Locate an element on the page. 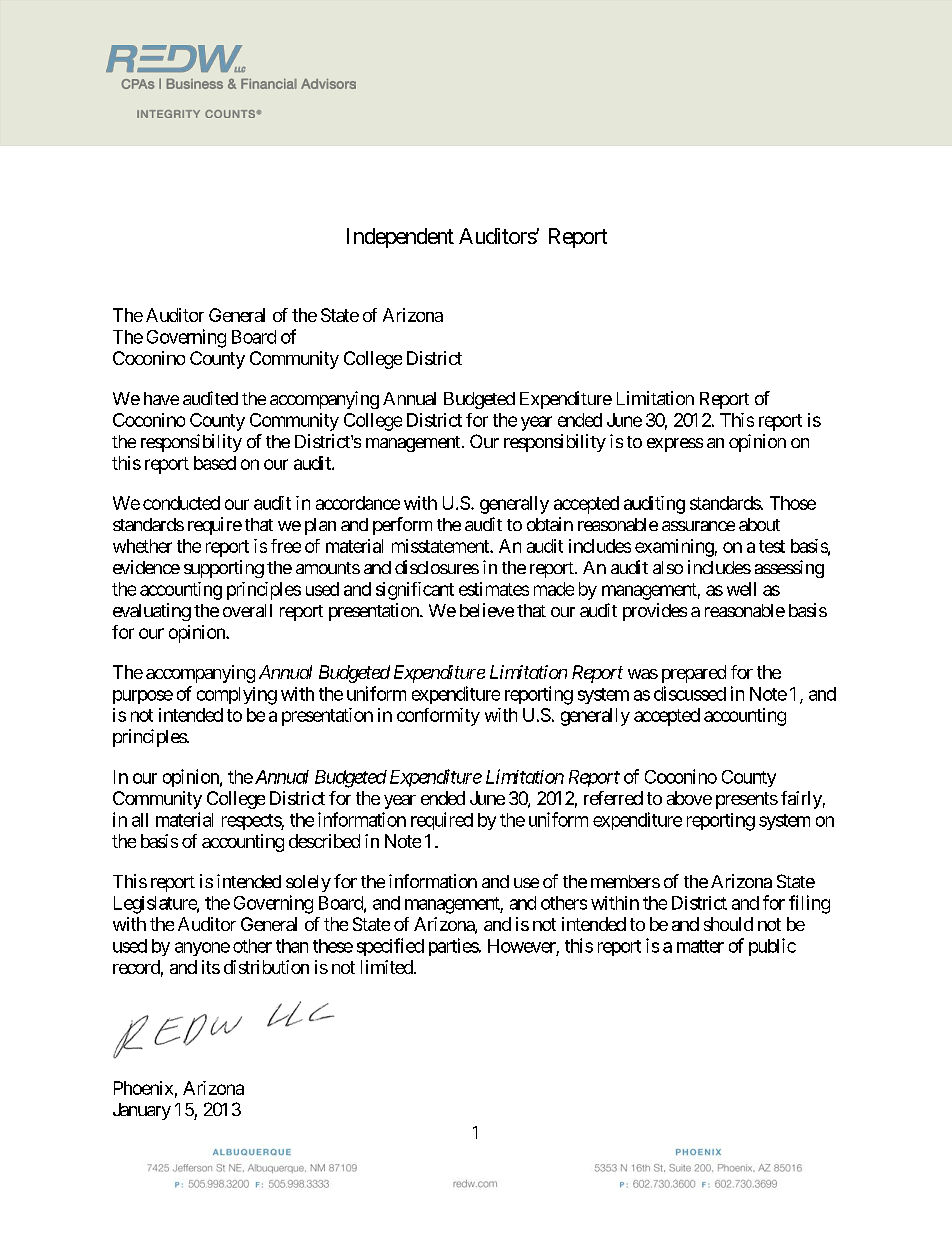 This image has height=1233, width=952. limited is located at coordinates (387, 967).
